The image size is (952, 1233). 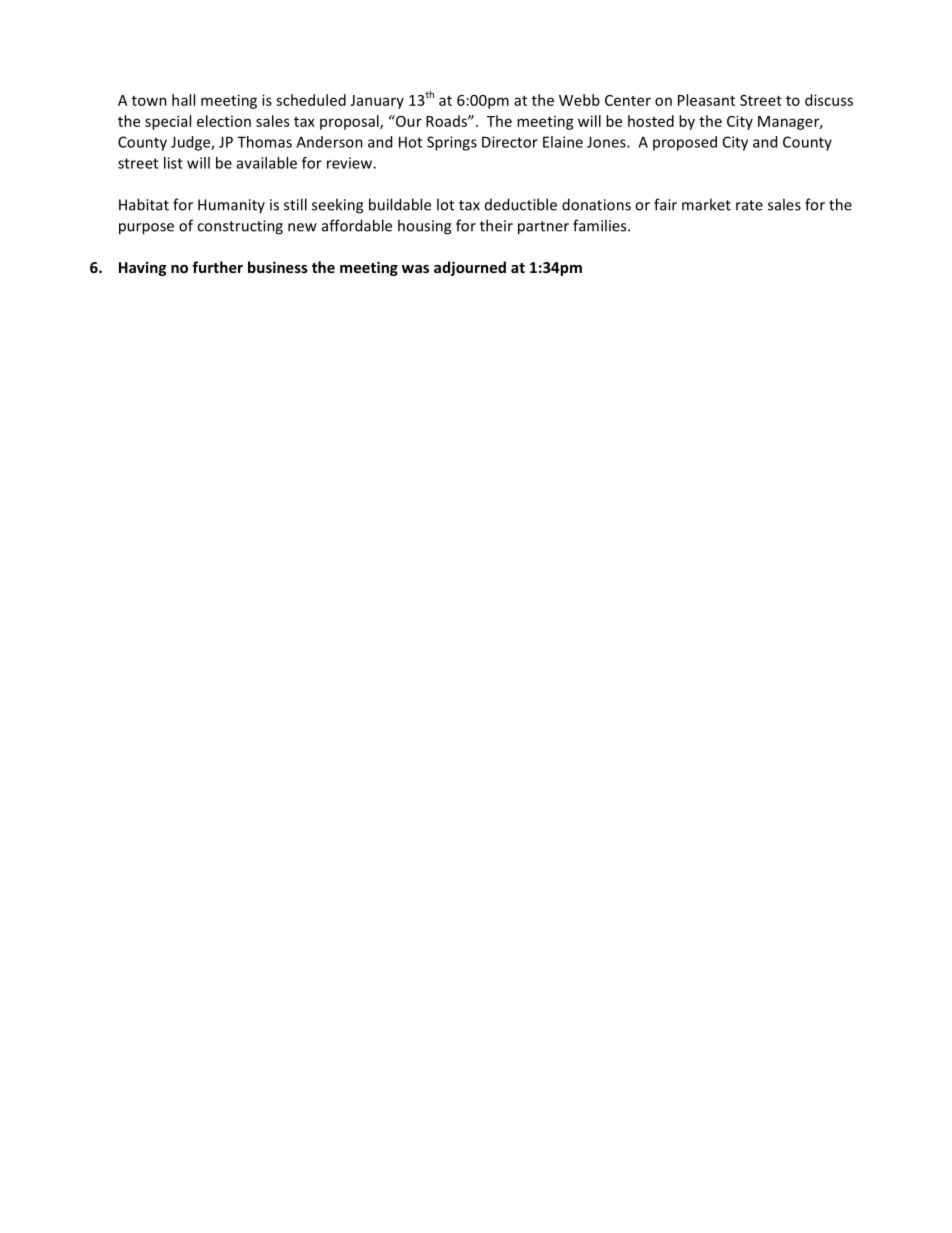 I want to click on proposed, so click(x=685, y=143).
